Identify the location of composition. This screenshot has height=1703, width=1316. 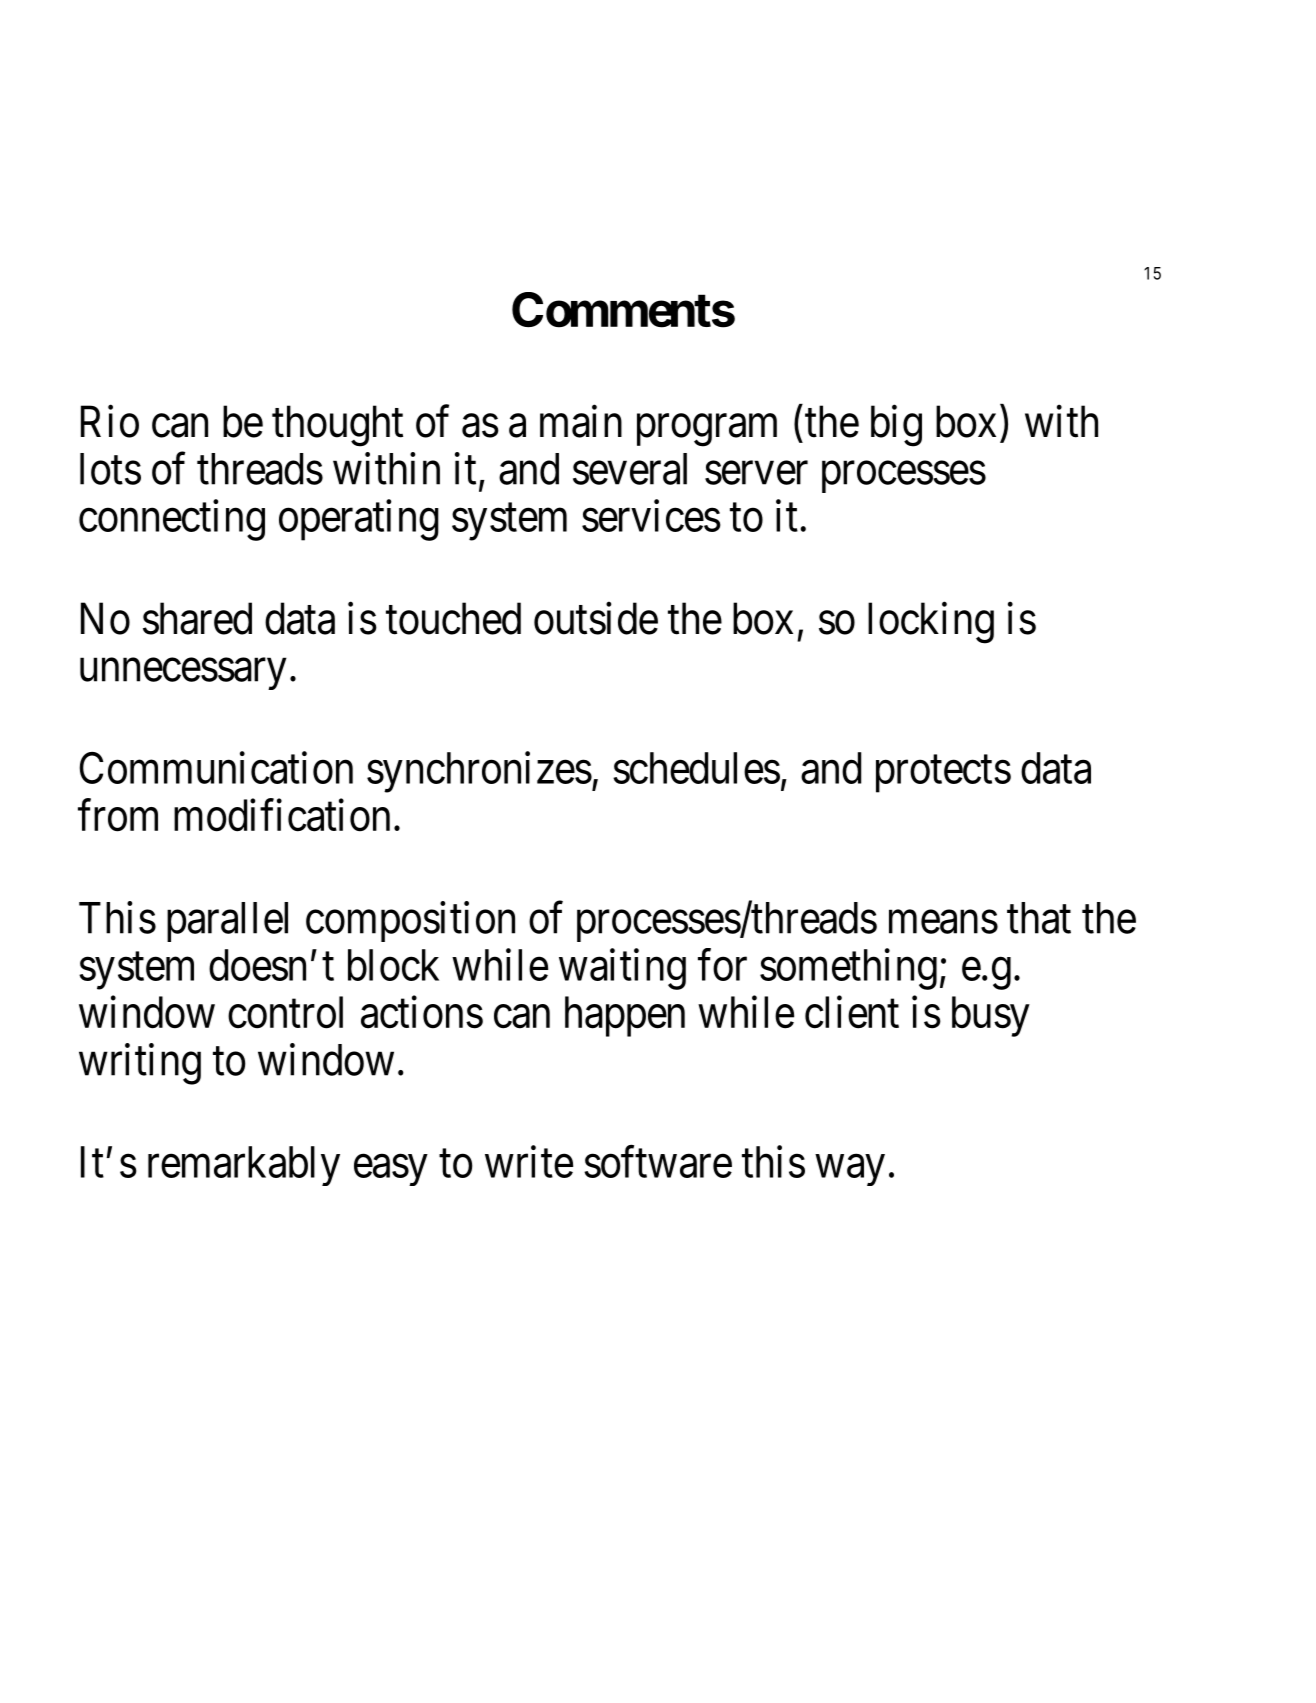
(410, 921).
